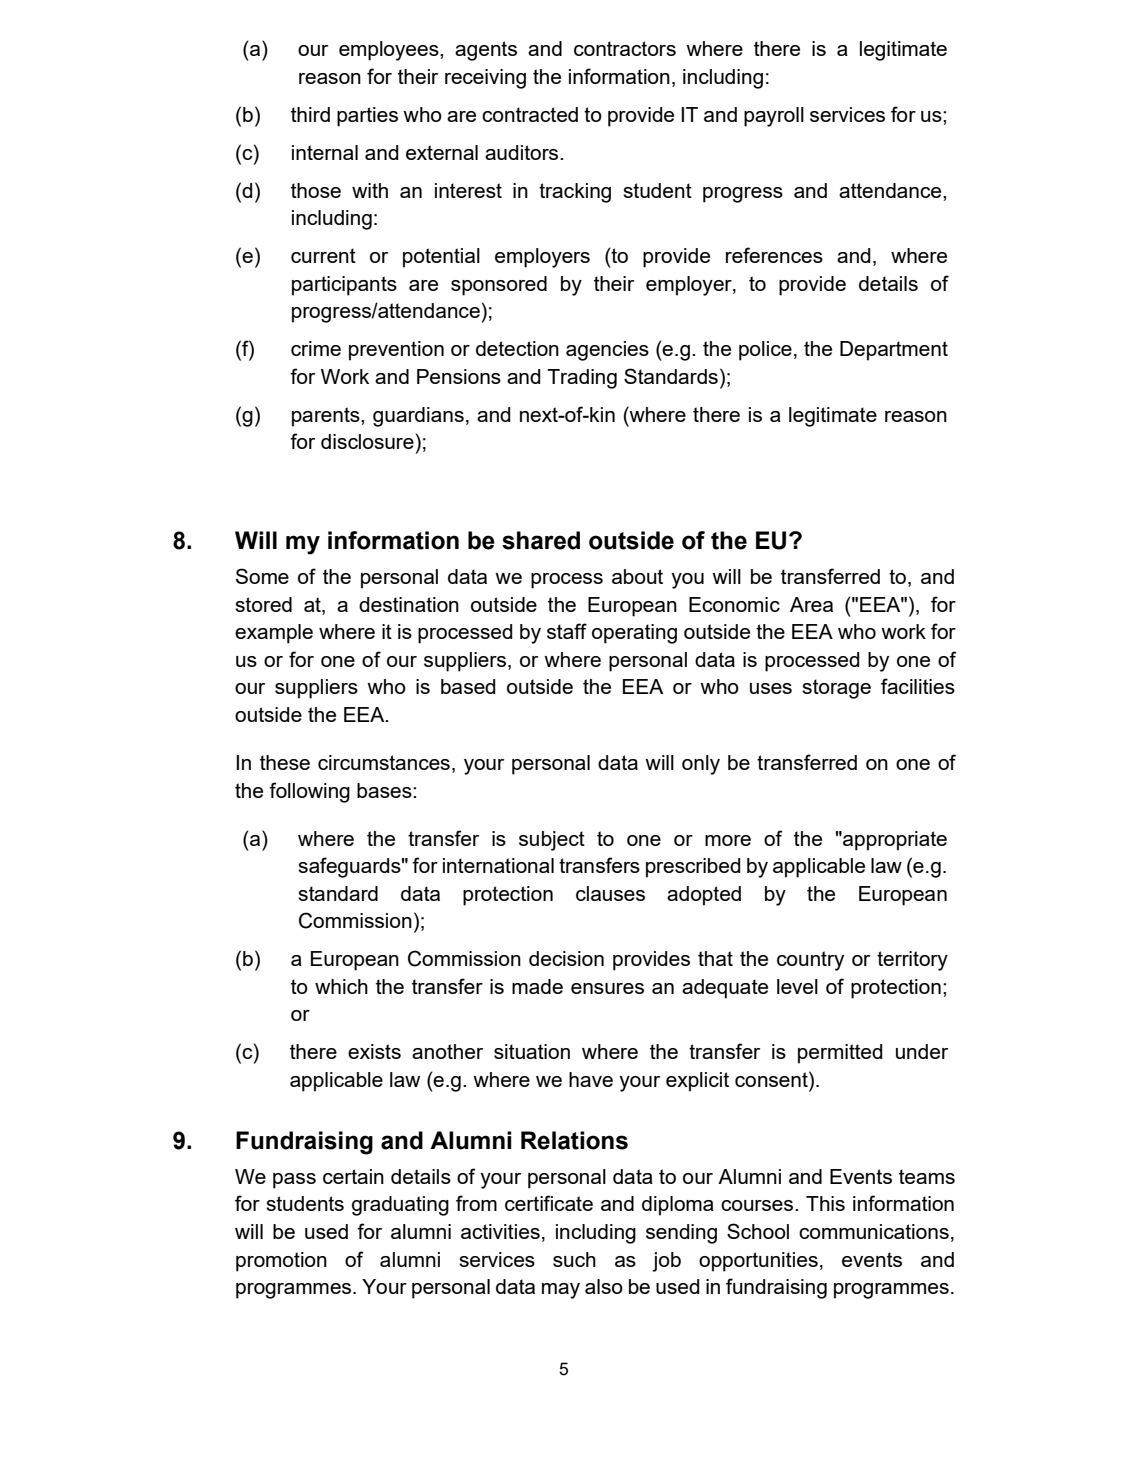 The height and width of the screenshot is (1460, 1128). I want to click on payroll, so click(774, 117).
